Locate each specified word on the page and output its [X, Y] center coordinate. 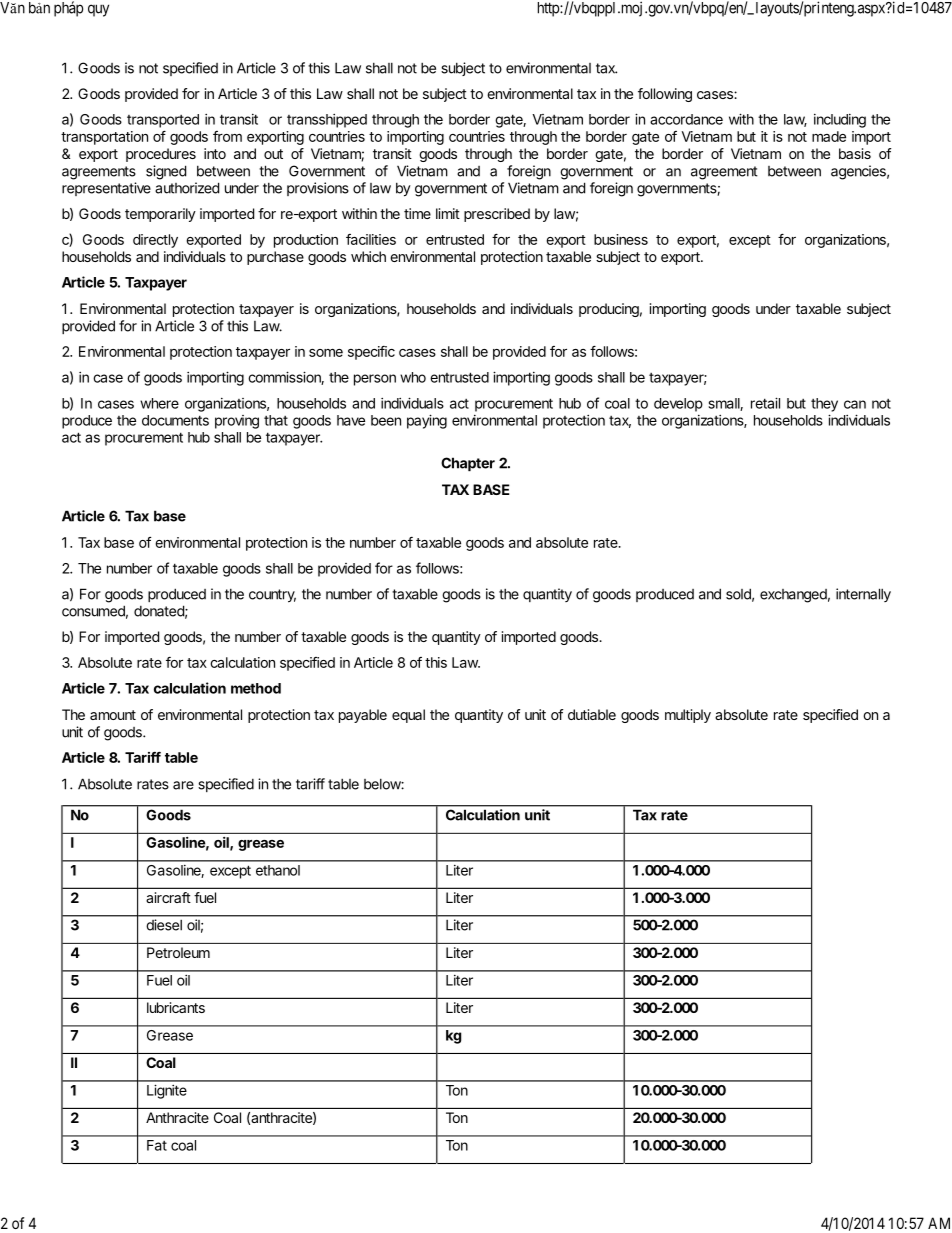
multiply [688, 716]
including [840, 121]
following [665, 95]
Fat [157, 1145]
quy [98, 10]
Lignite [167, 1091]
